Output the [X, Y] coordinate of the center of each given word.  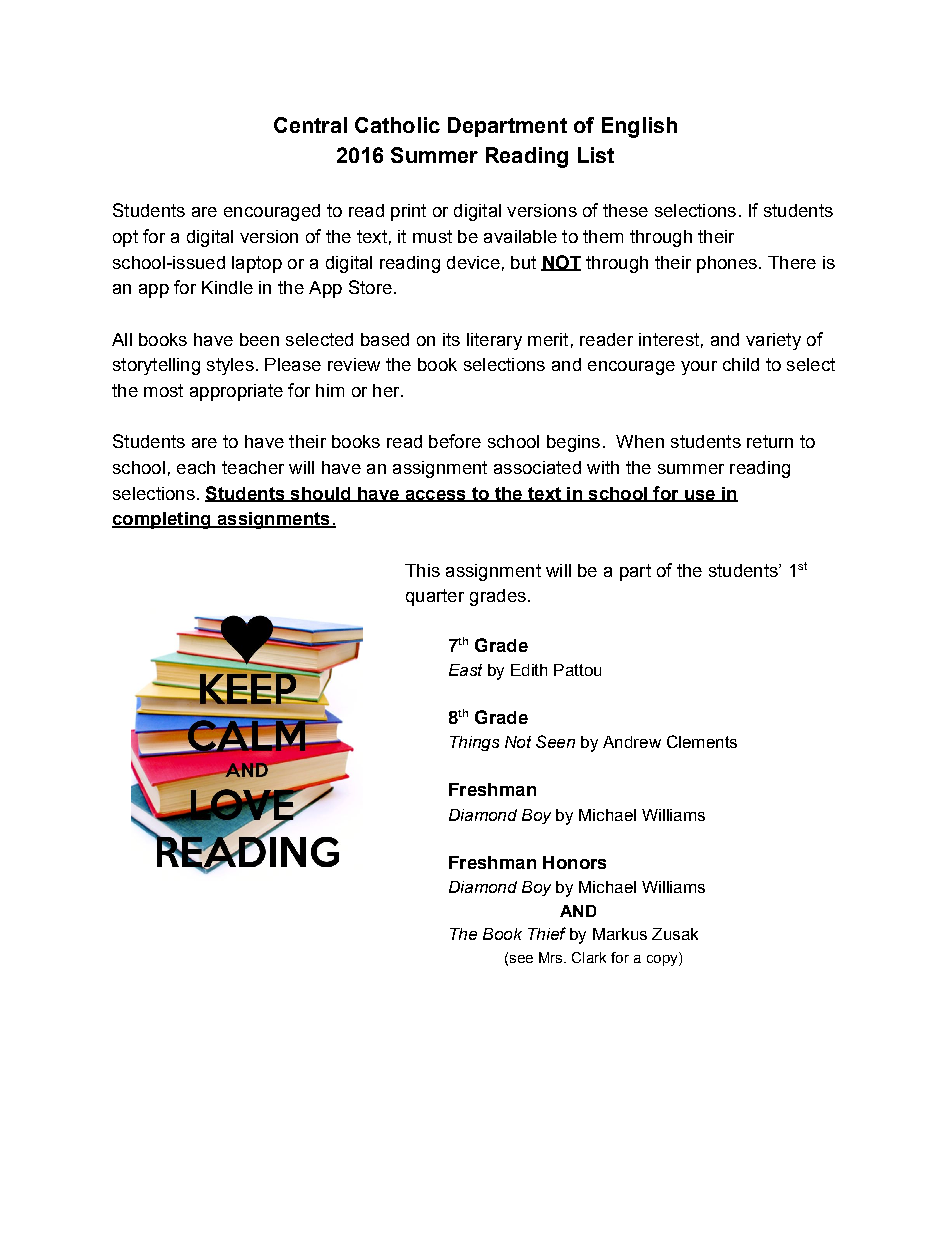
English [639, 127]
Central [310, 125]
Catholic [397, 125]
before [455, 441]
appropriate [236, 392]
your [699, 368]
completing [162, 520]
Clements [702, 741]
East [465, 670]
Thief [547, 933]
